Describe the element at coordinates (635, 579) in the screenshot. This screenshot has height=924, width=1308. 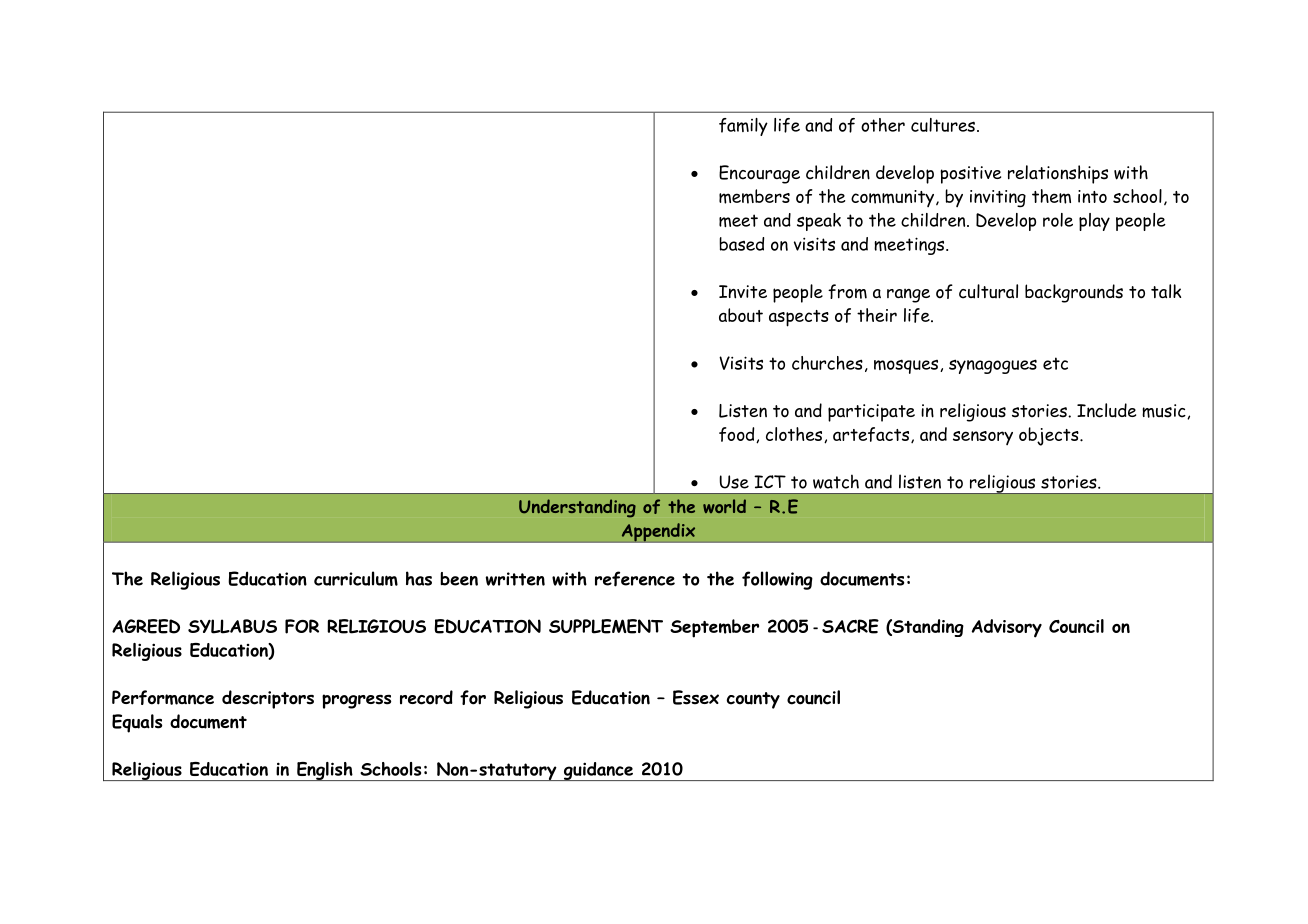
I see `reference` at that location.
